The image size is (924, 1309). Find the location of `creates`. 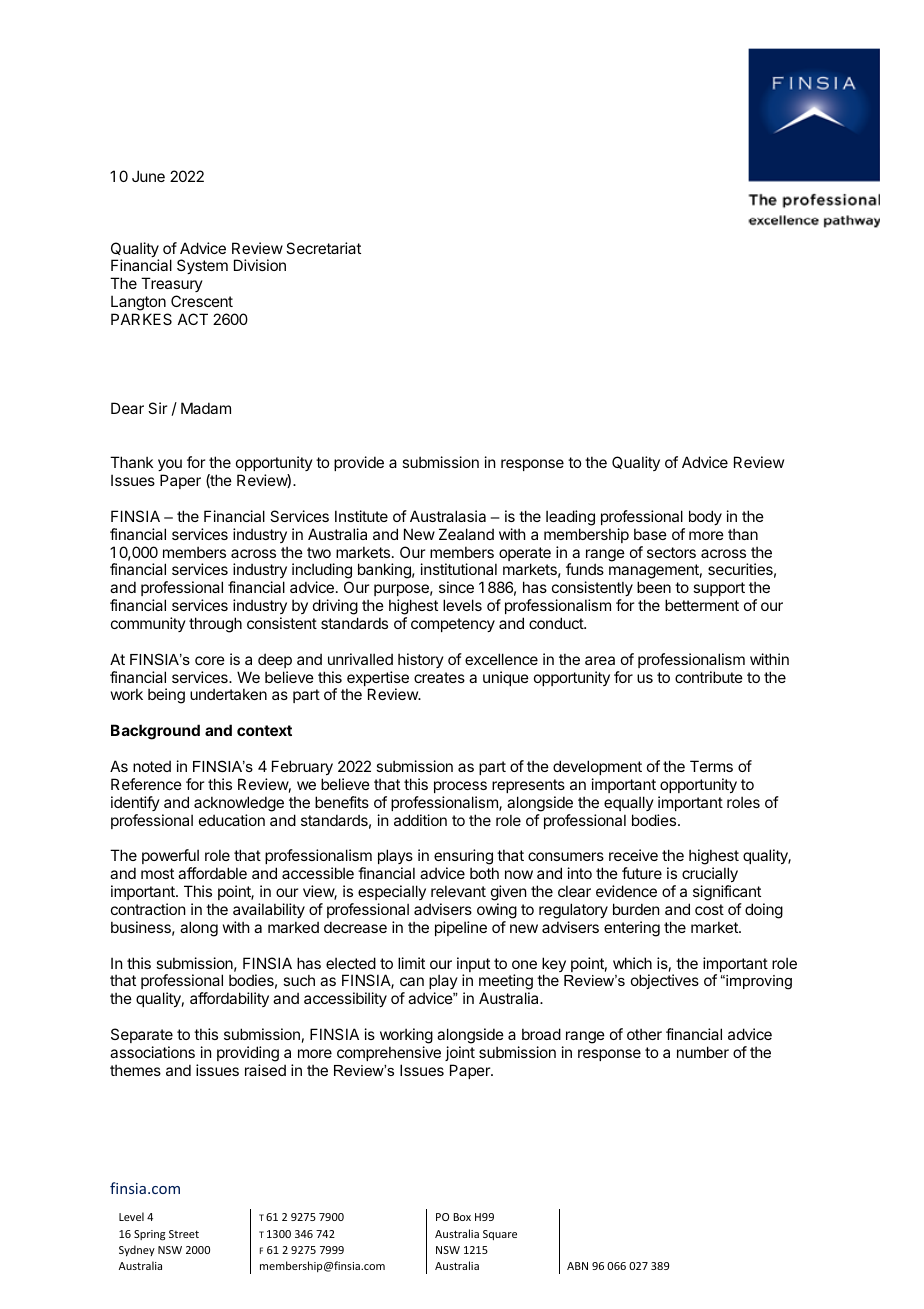

creates is located at coordinates (439, 677).
